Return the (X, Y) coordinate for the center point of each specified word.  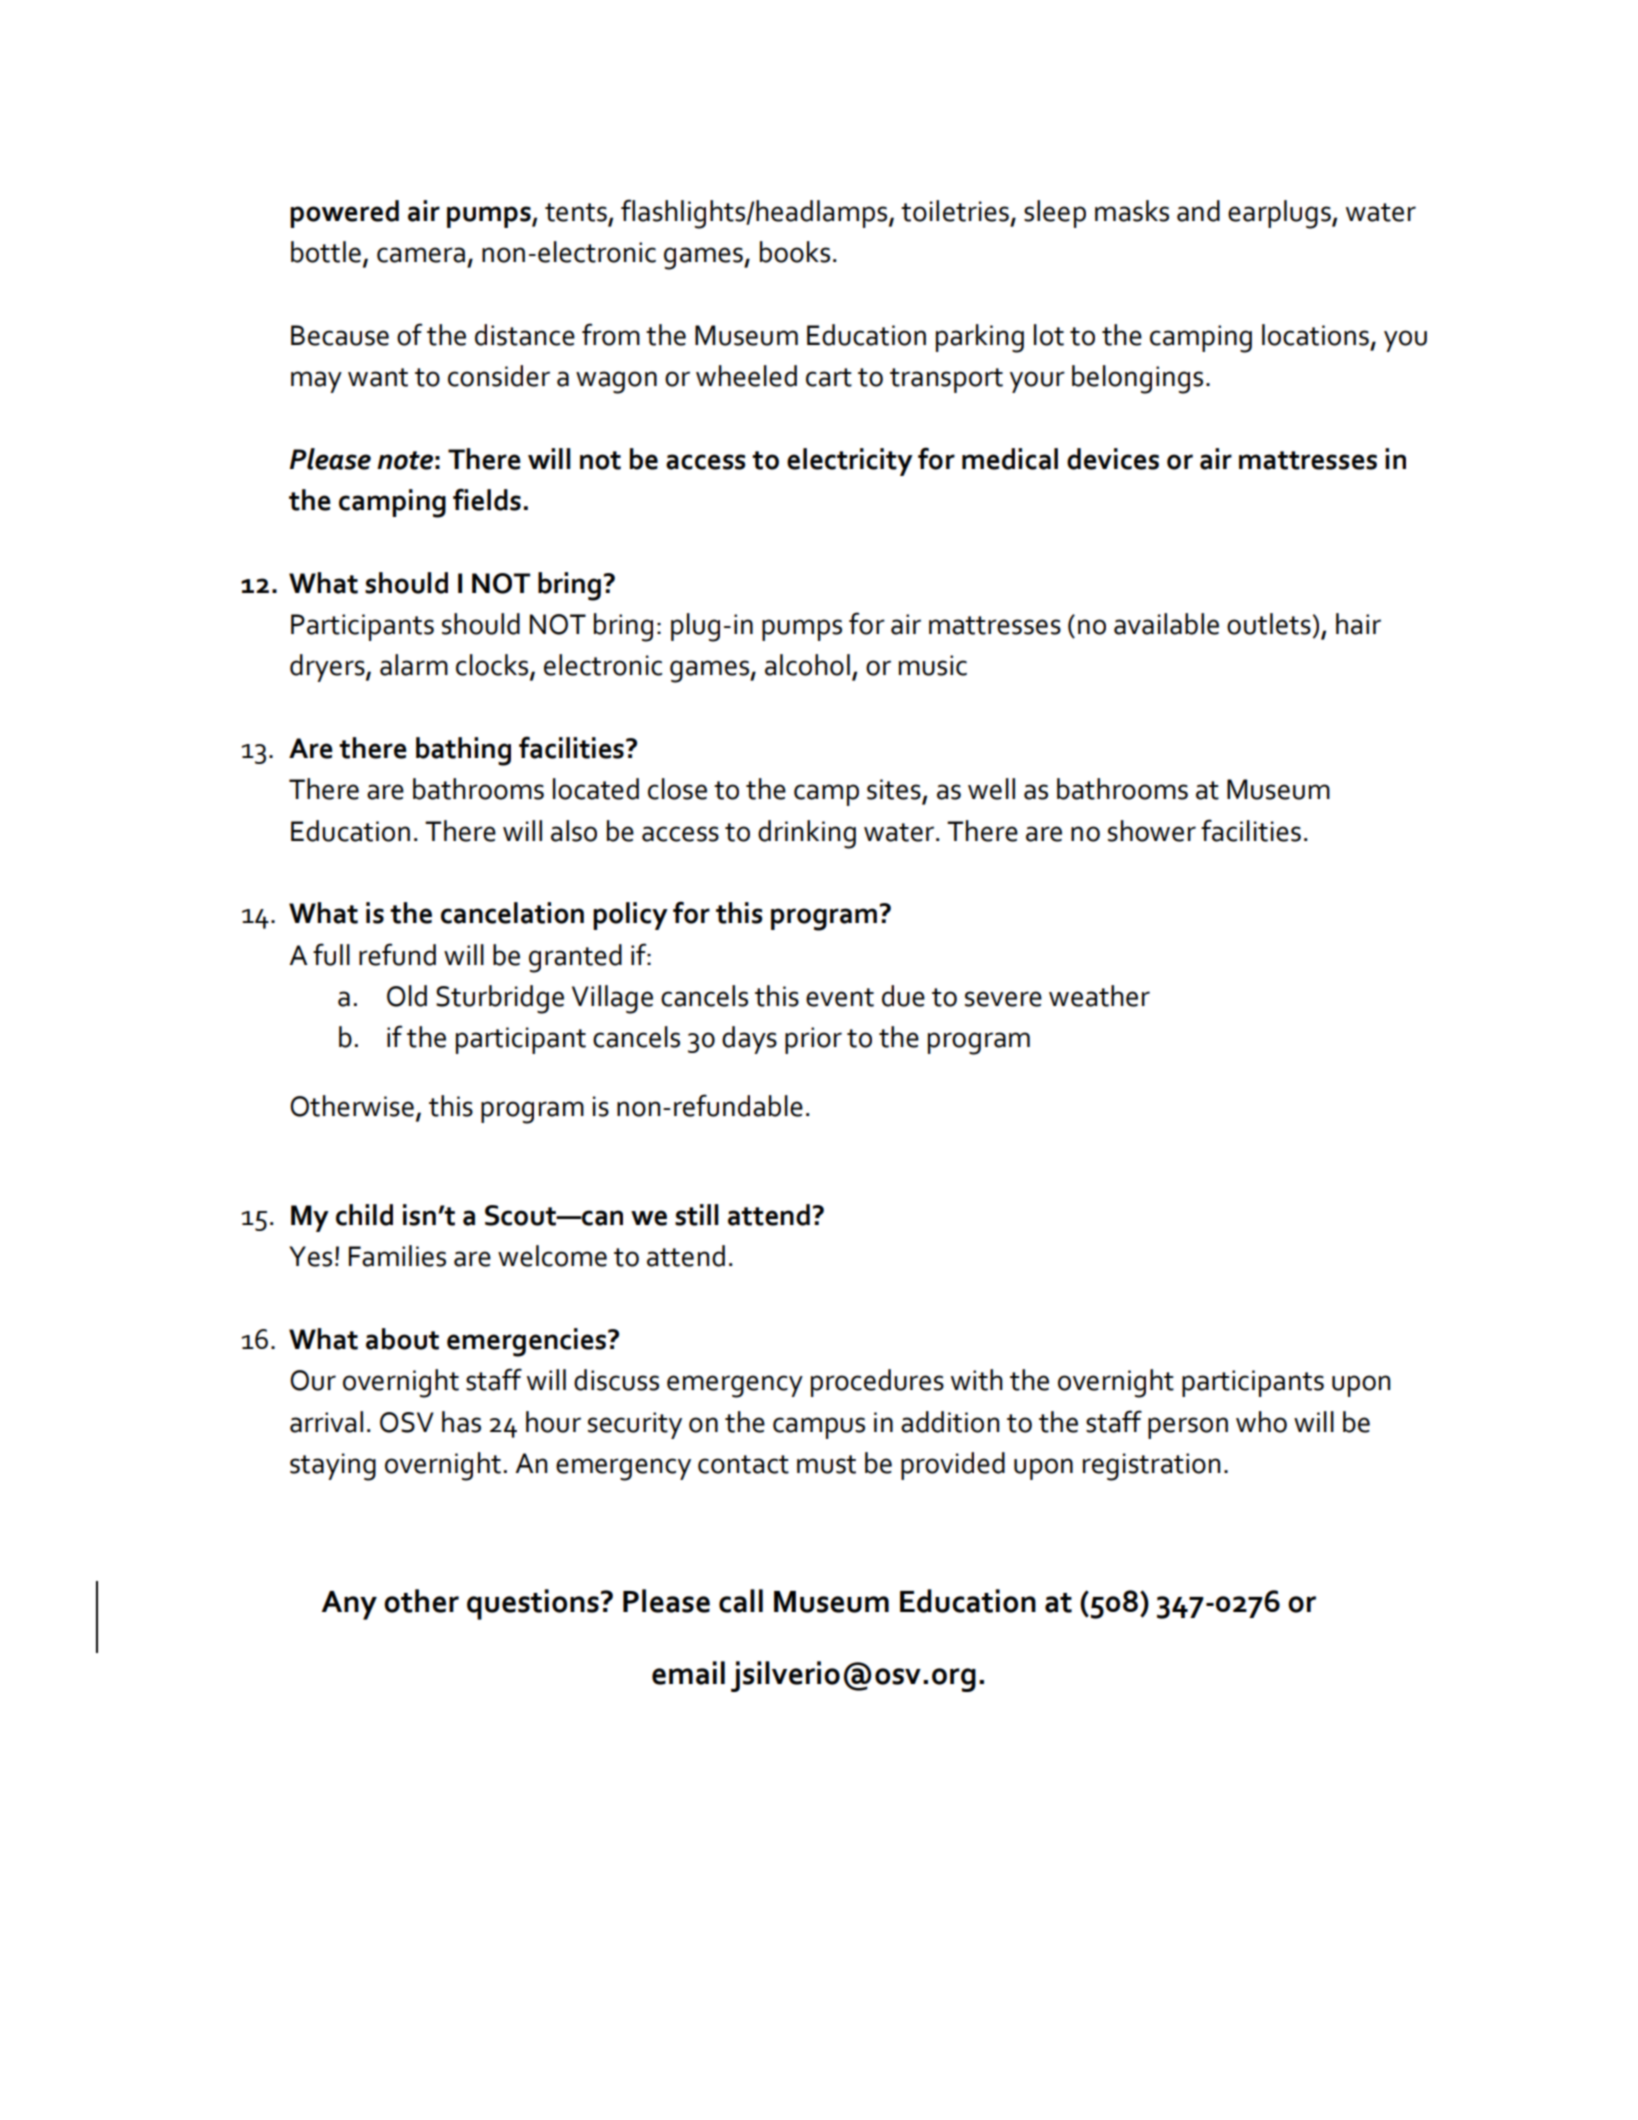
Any (349, 1605)
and (1198, 211)
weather (1099, 996)
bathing (463, 751)
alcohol (807, 665)
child (364, 1215)
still (697, 1215)
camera (421, 255)
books (795, 252)
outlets (1269, 624)
